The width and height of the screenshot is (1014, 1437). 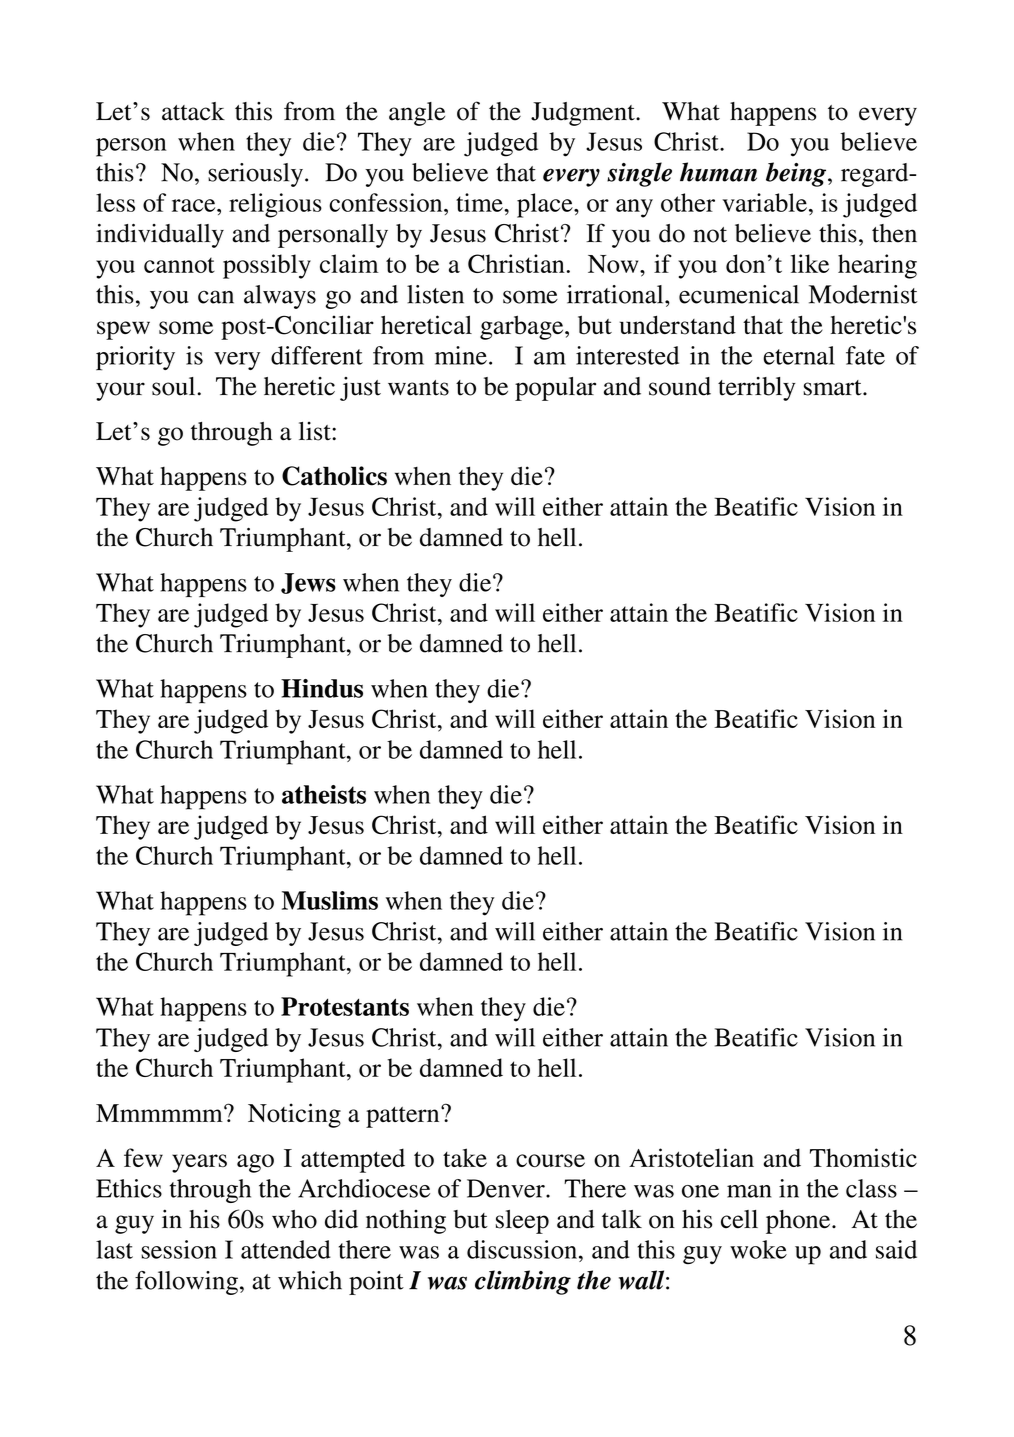 What do you see at coordinates (480, 202) in the screenshot?
I see `time` at bounding box center [480, 202].
